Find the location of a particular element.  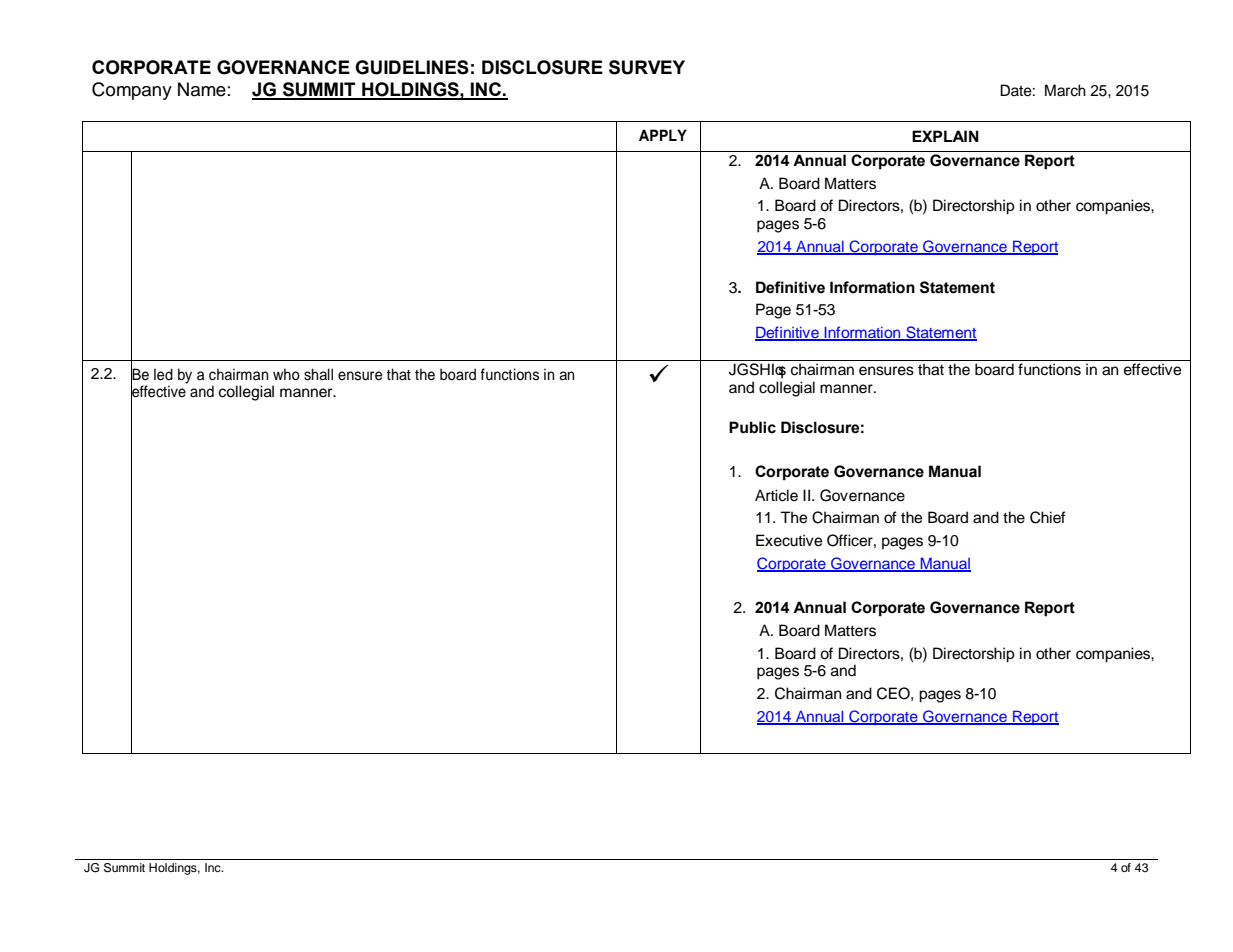

Article is located at coordinates (776, 495).
